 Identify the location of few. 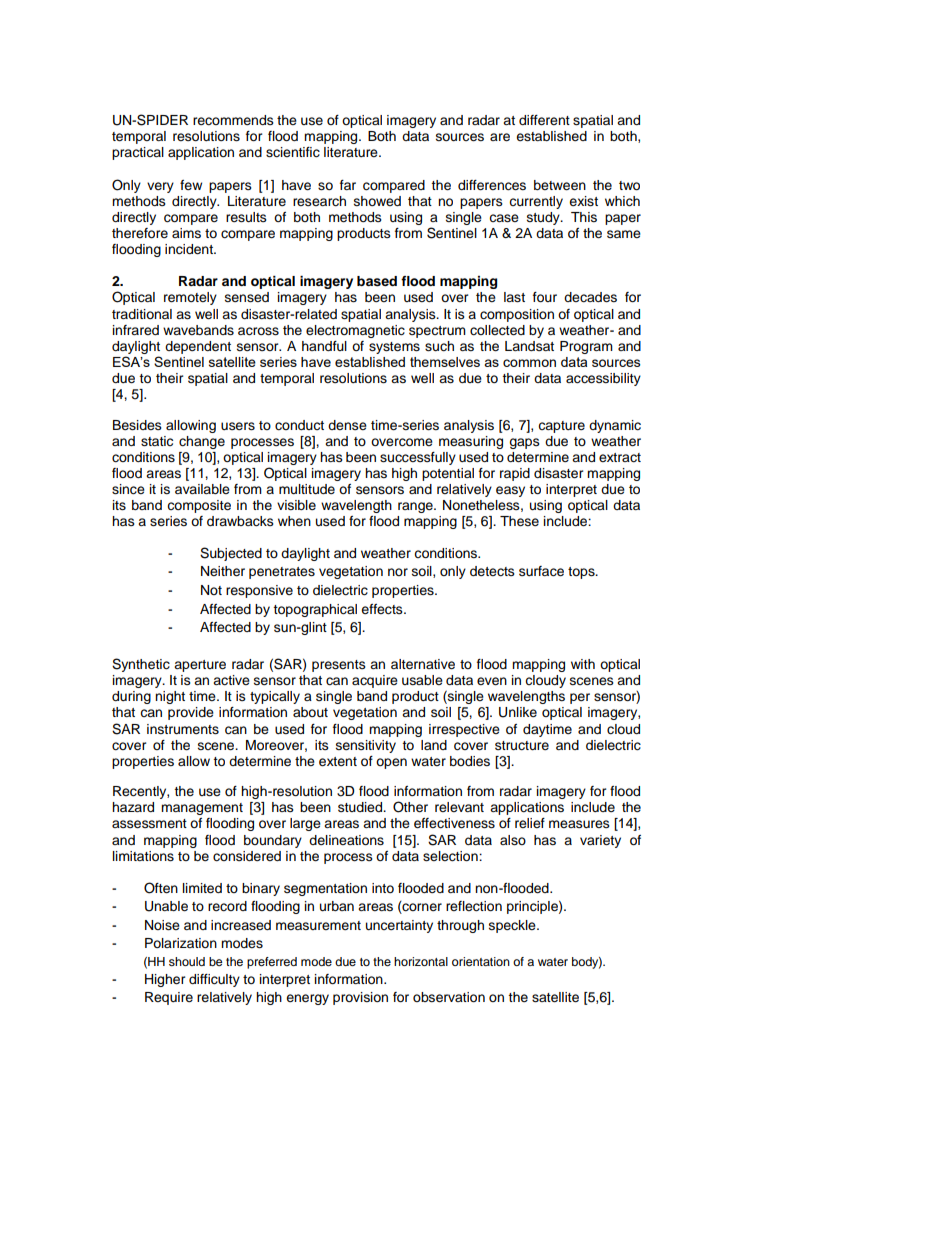
(191, 185).
